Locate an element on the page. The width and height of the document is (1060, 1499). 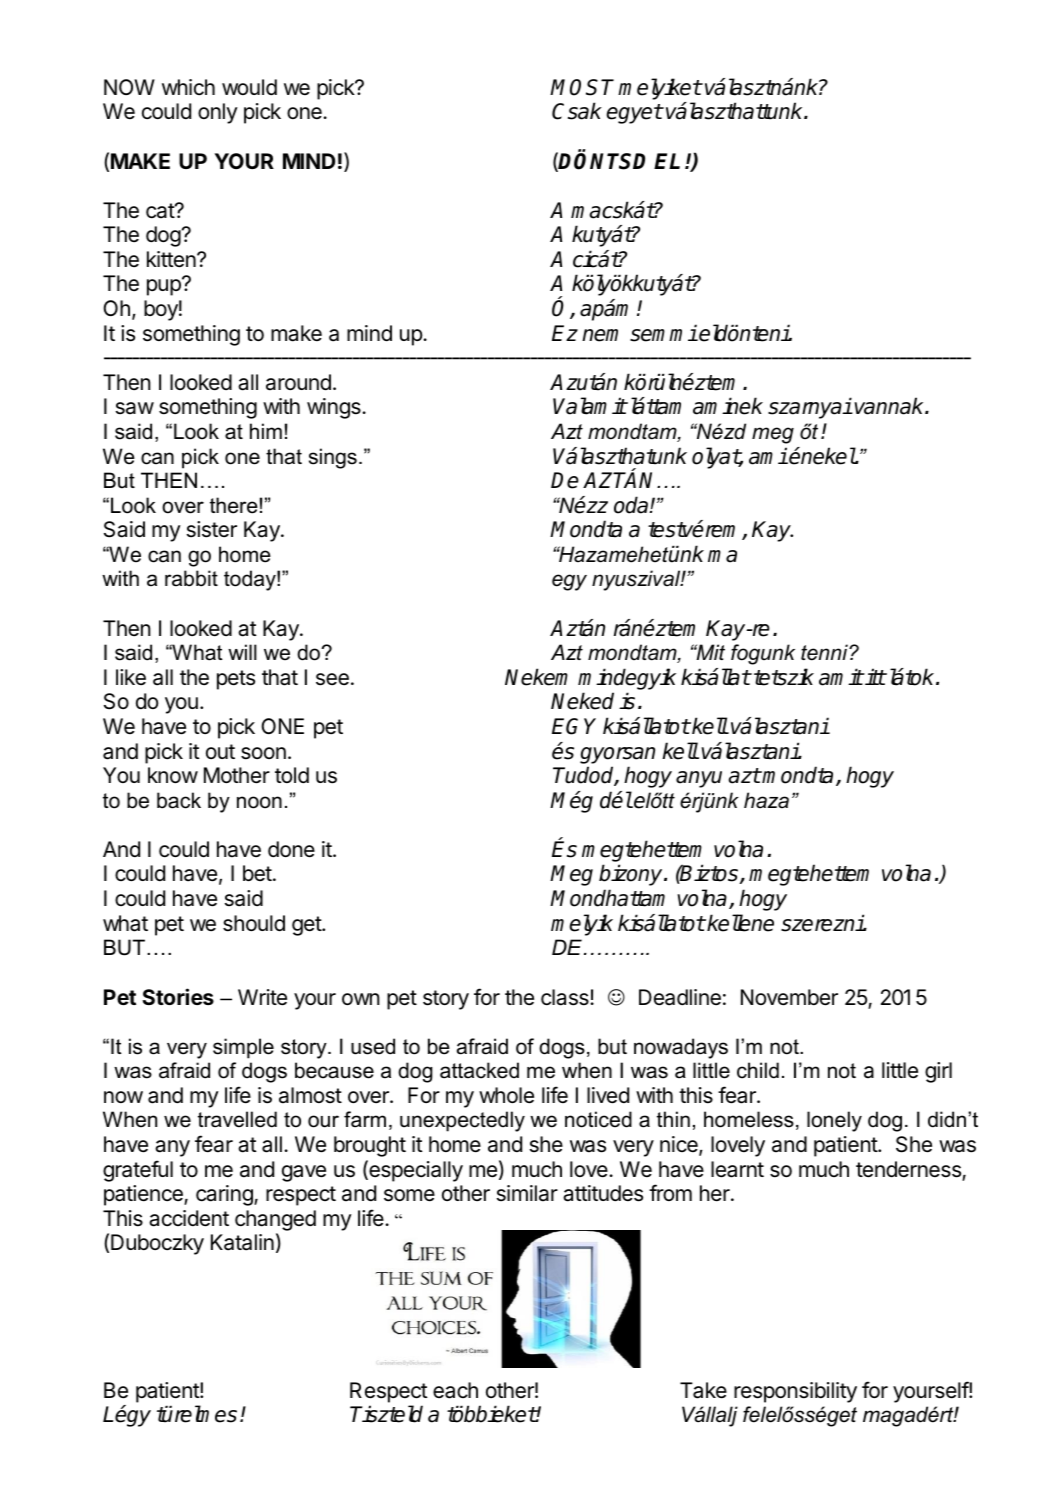
only is located at coordinates (218, 113).
